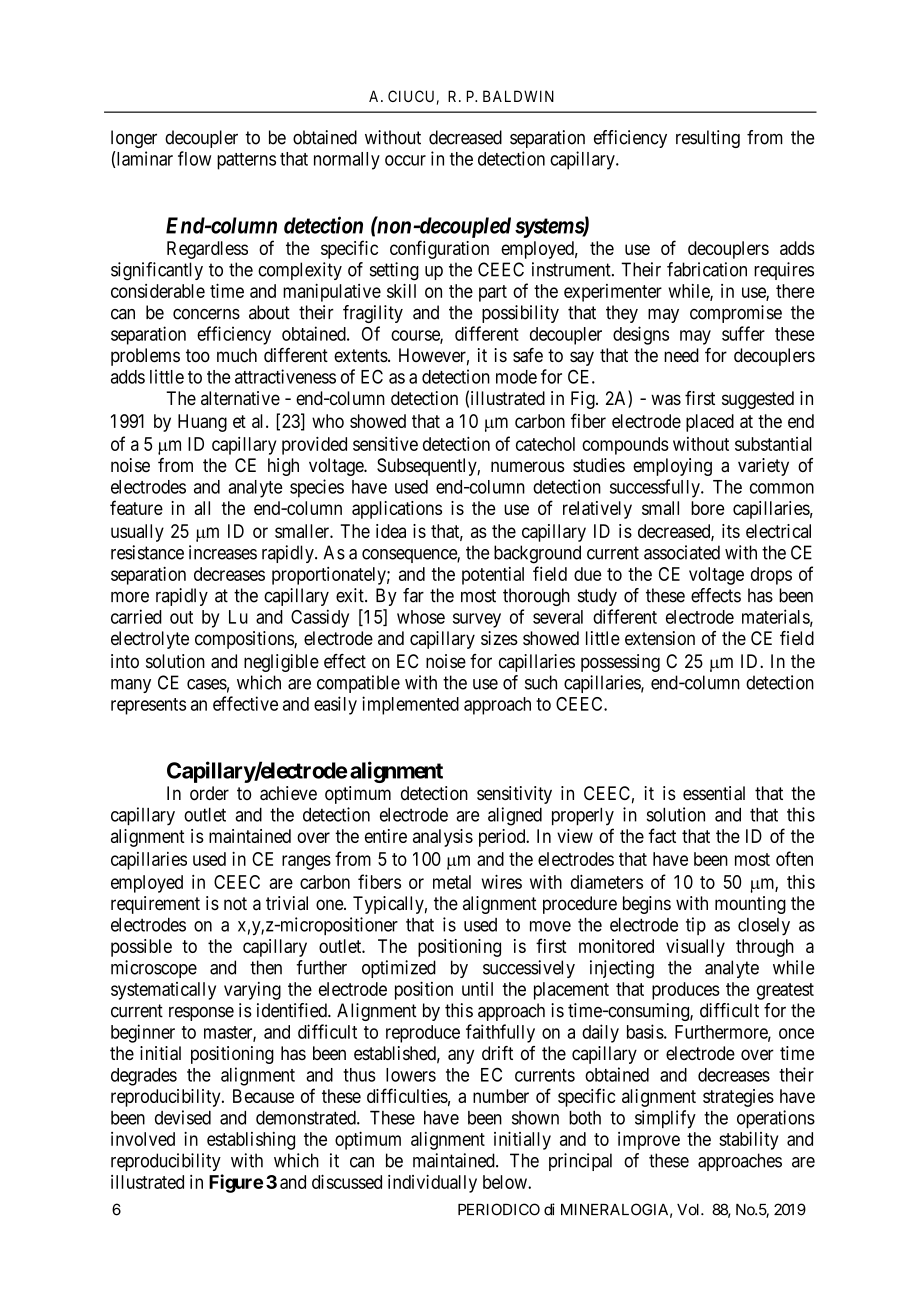  I want to click on potential, so click(493, 576).
